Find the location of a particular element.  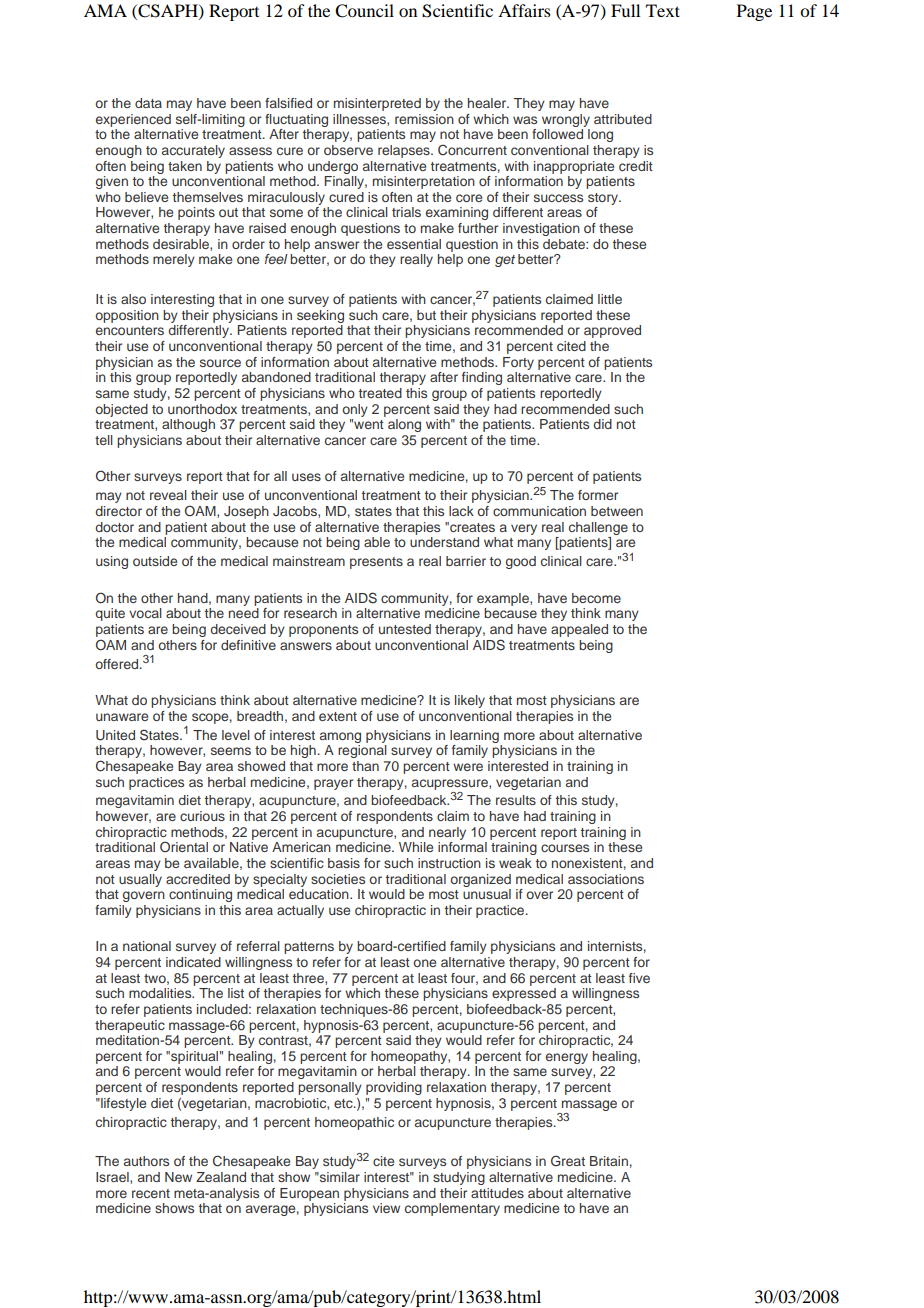

Text is located at coordinates (663, 10).
